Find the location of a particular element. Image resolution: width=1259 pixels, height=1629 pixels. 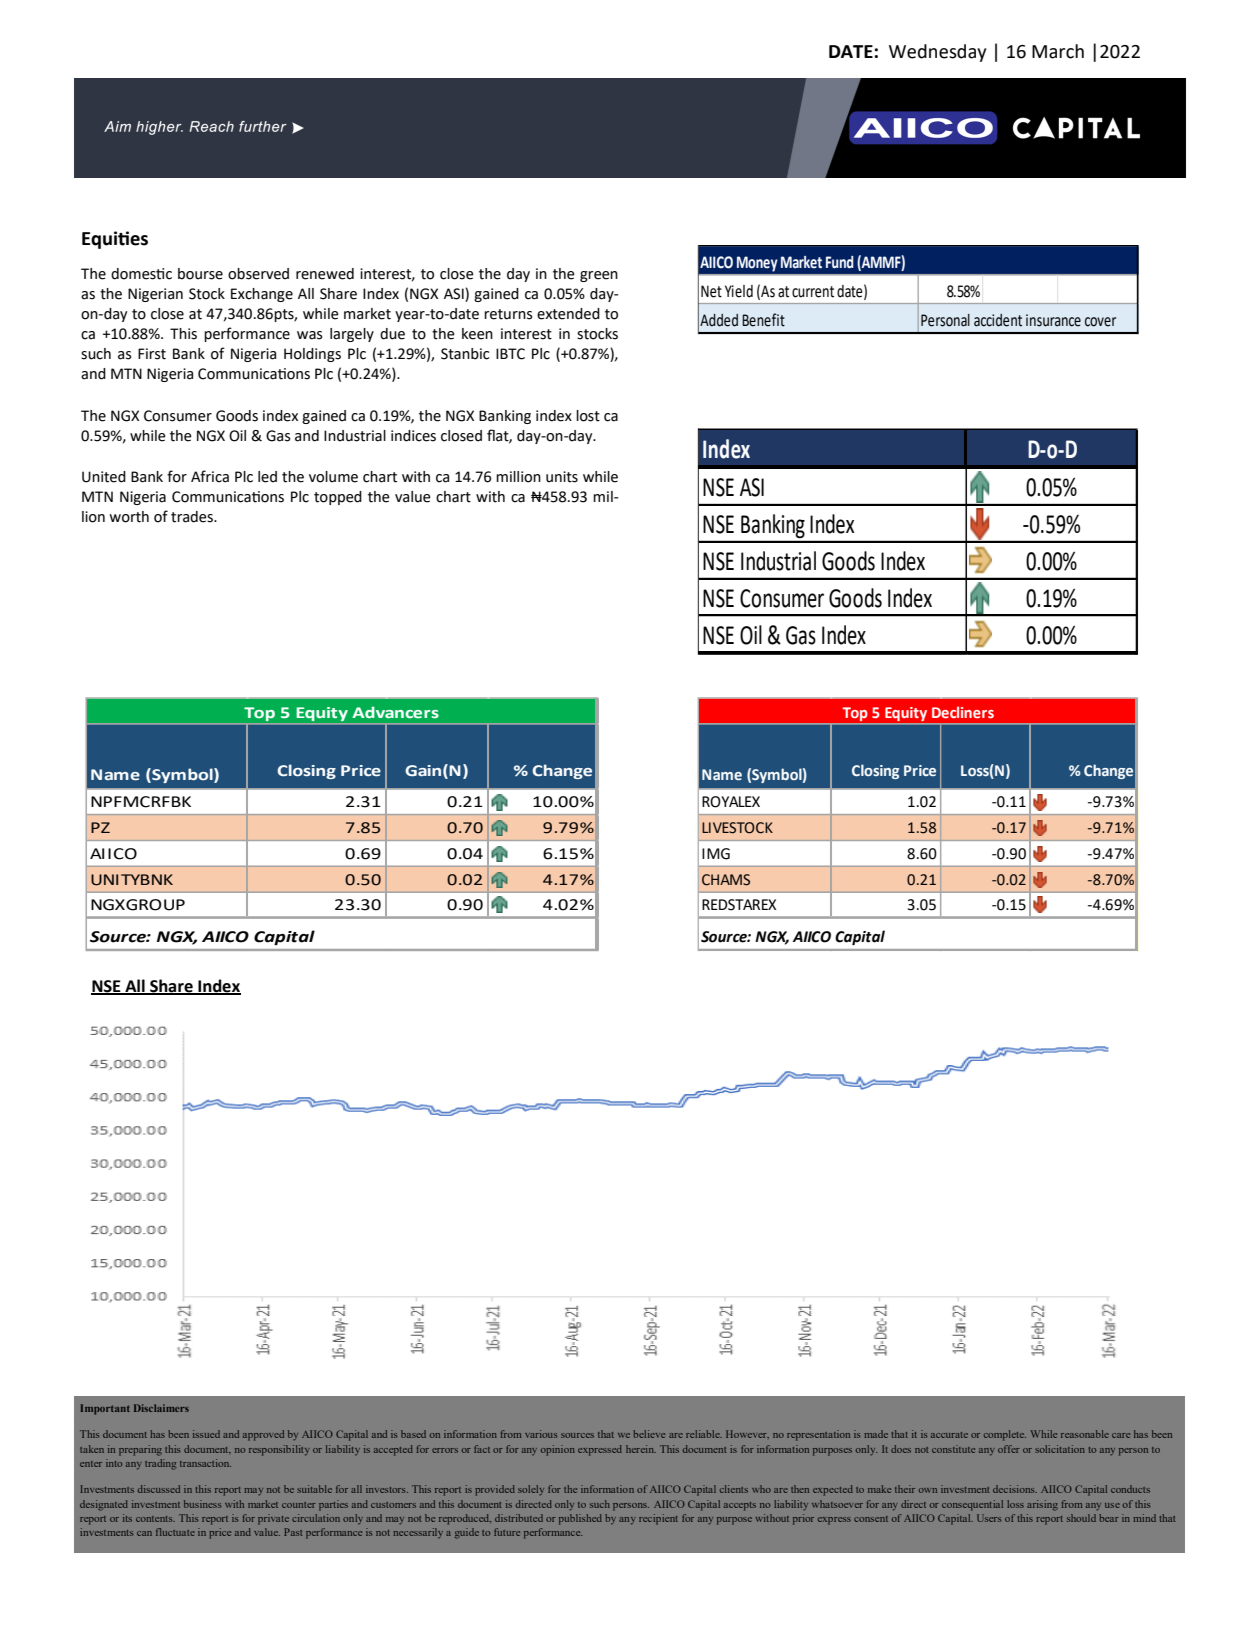

published is located at coordinates (580, 1519).
